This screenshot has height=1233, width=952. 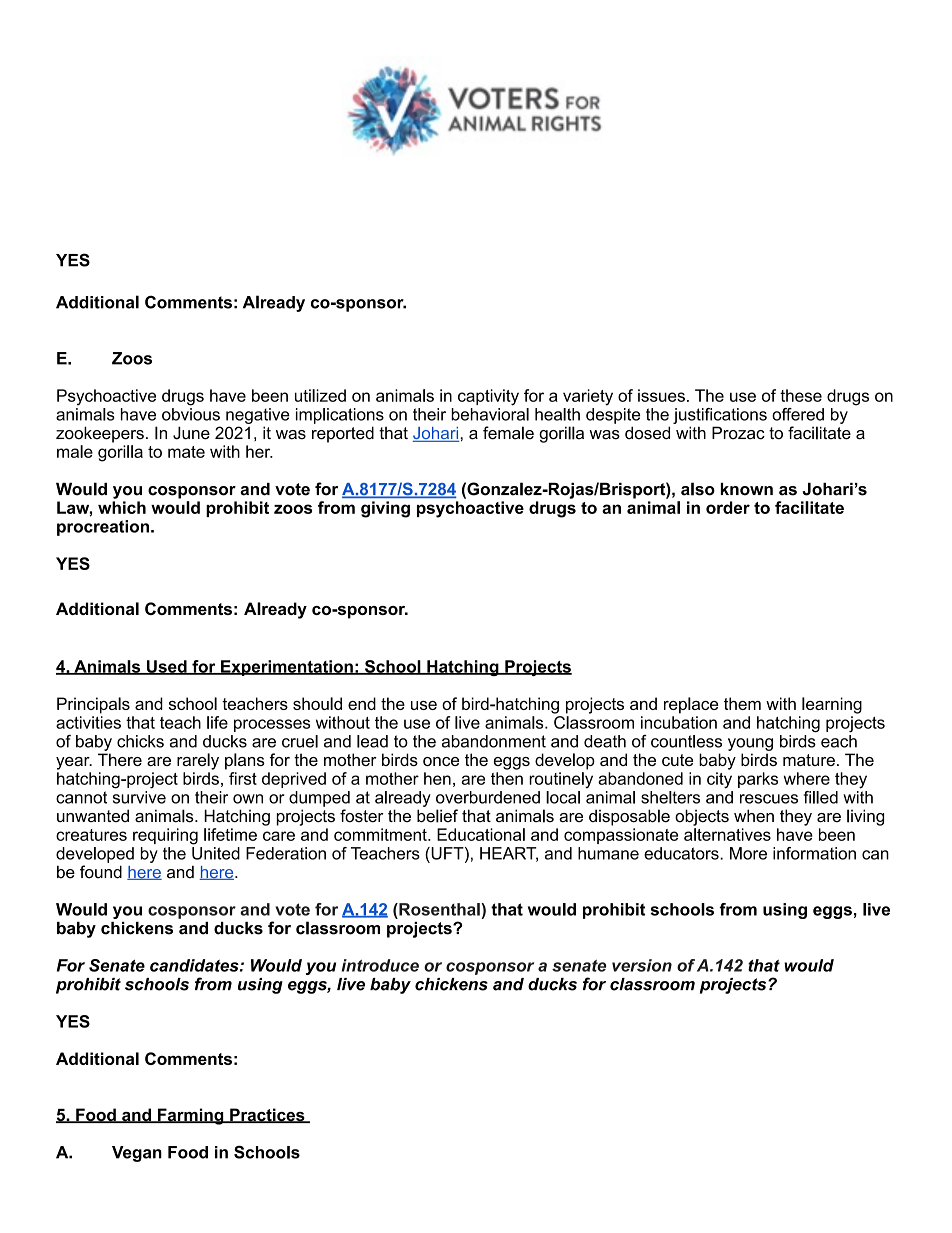 What do you see at coordinates (166, 667) in the screenshot?
I see `Used` at bounding box center [166, 667].
